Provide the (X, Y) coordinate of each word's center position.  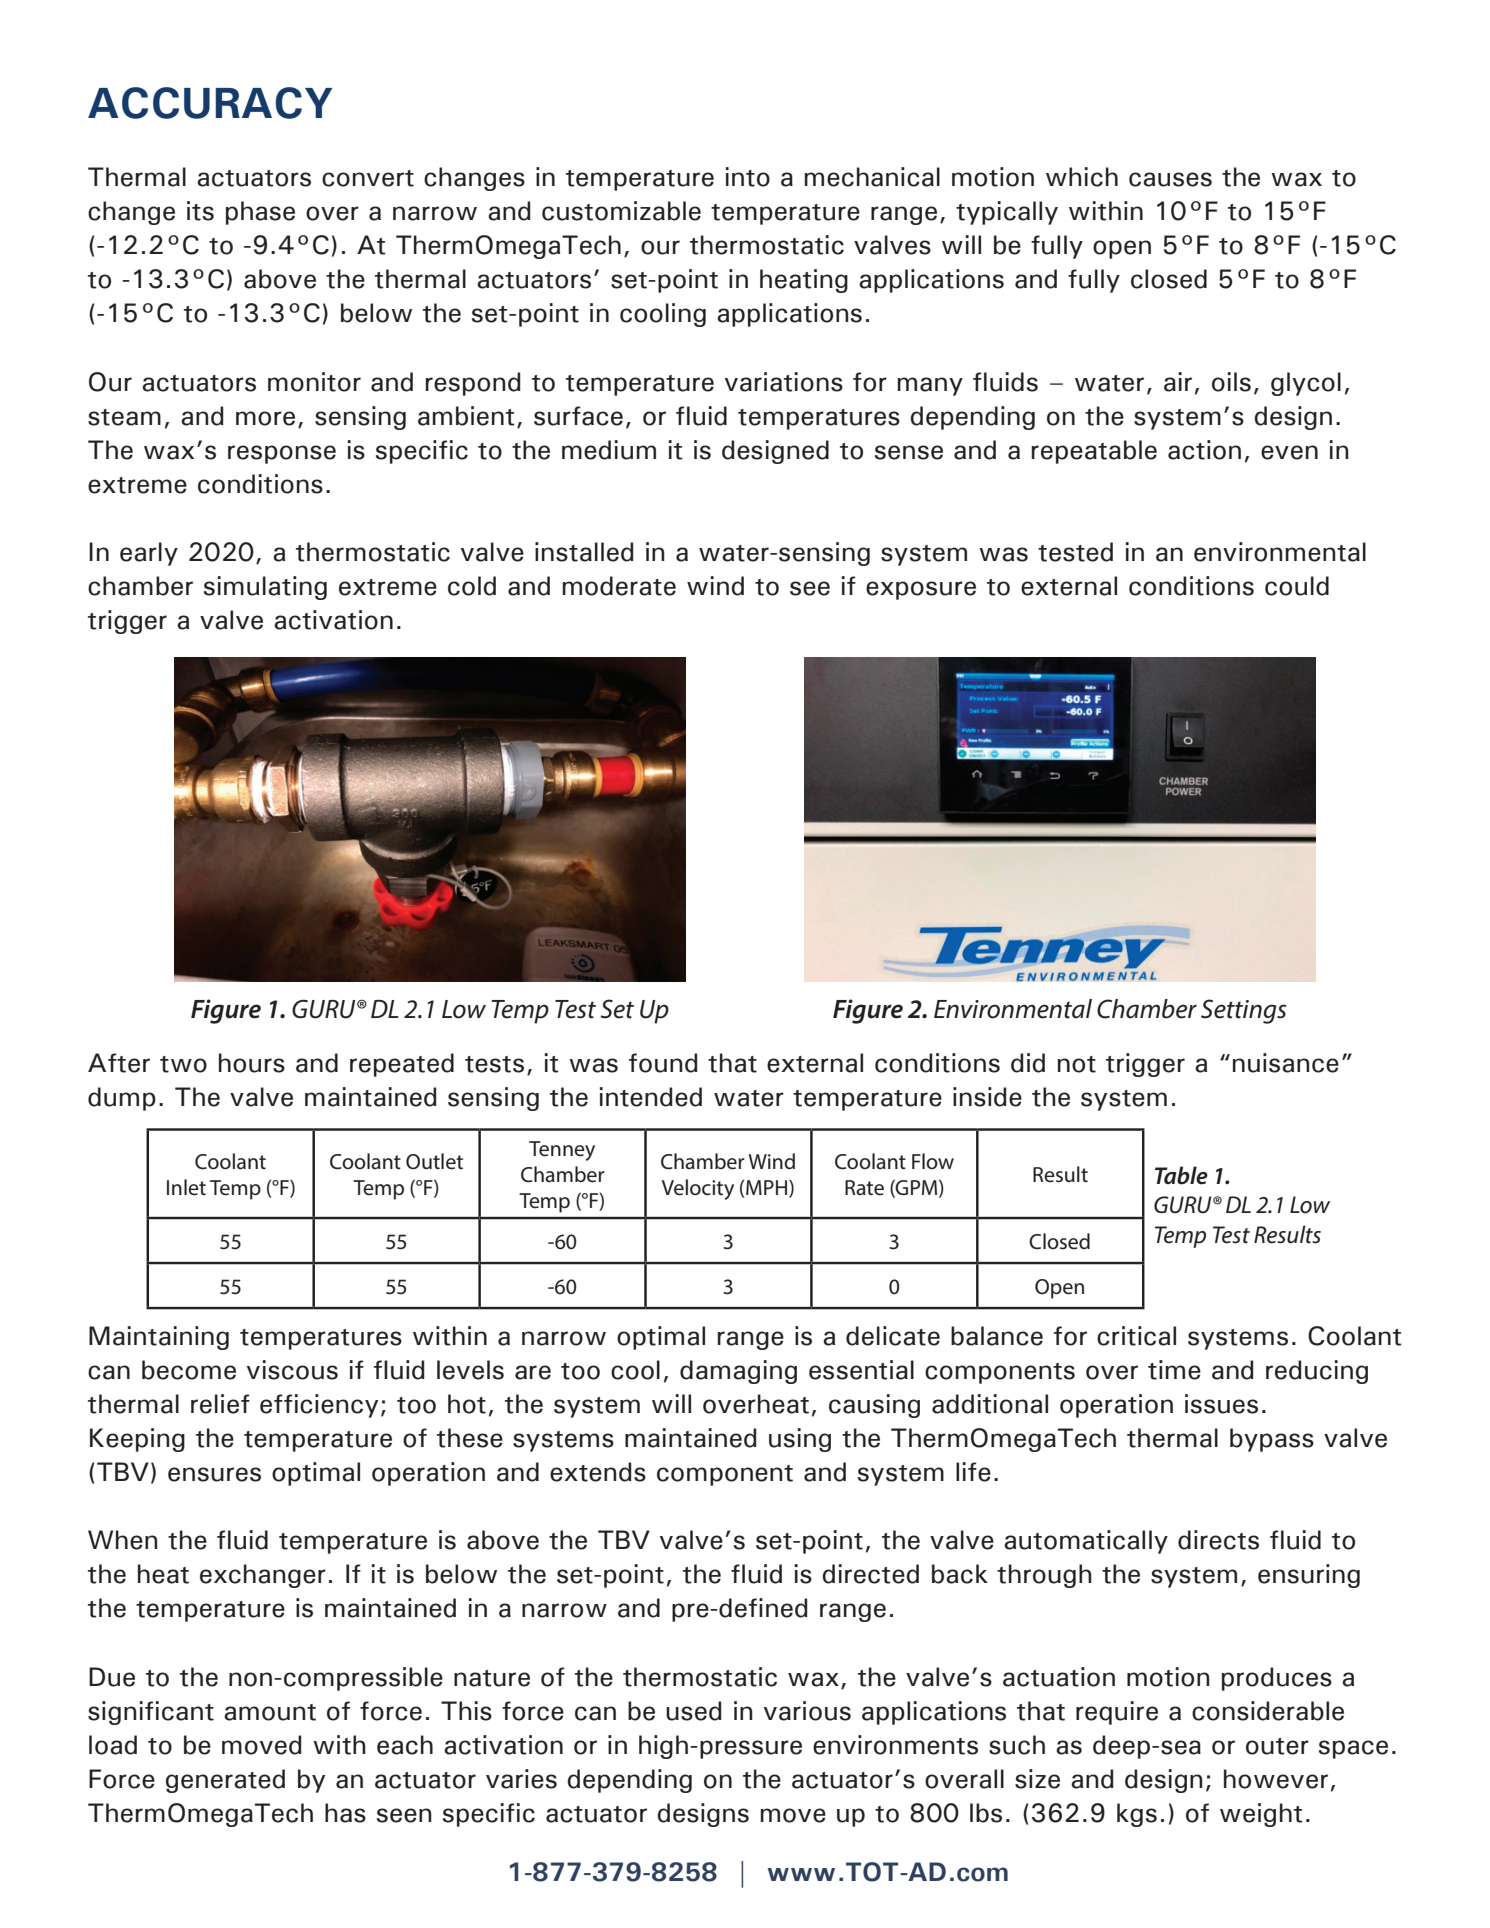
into (748, 177)
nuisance (1286, 1063)
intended (651, 1097)
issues (1221, 1404)
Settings (1244, 1011)
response (282, 454)
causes (1170, 179)
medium (609, 450)
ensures (214, 1474)
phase (260, 213)
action (1204, 450)
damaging (738, 1372)
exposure (921, 590)
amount (270, 1712)
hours (252, 1063)
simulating (265, 588)
